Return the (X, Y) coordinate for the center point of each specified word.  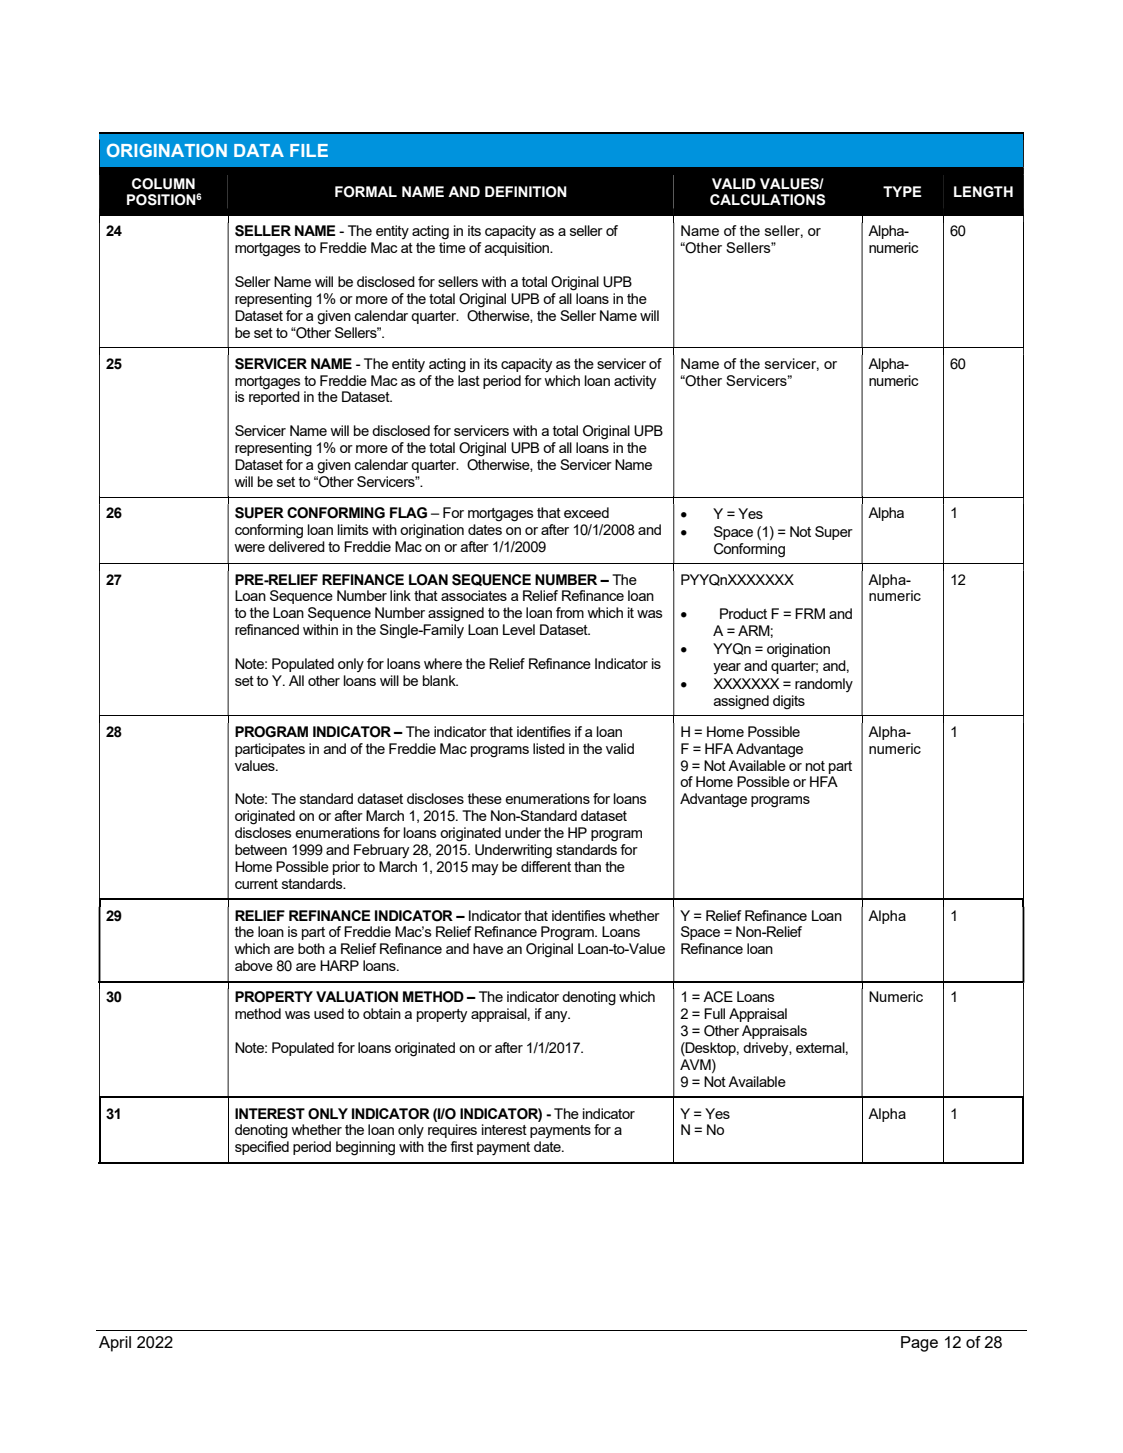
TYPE (902, 191)
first (461, 1146)
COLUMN (163, 184)
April (115, 1344)
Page (919, 1344)
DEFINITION (526, 192)
